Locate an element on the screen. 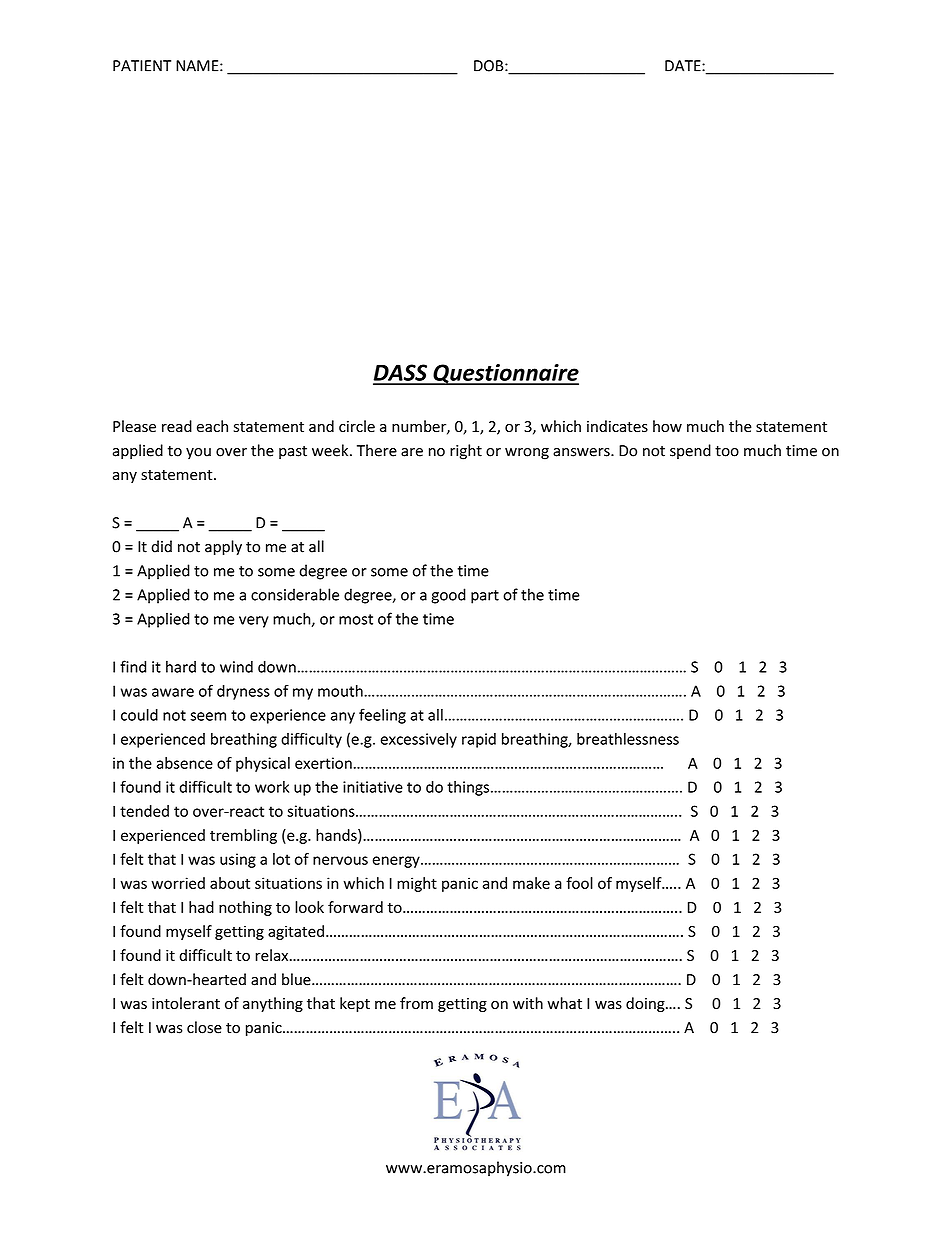 The width and height of the screenshot is (952, 1233). apply is located at coordinates (223, 547).
